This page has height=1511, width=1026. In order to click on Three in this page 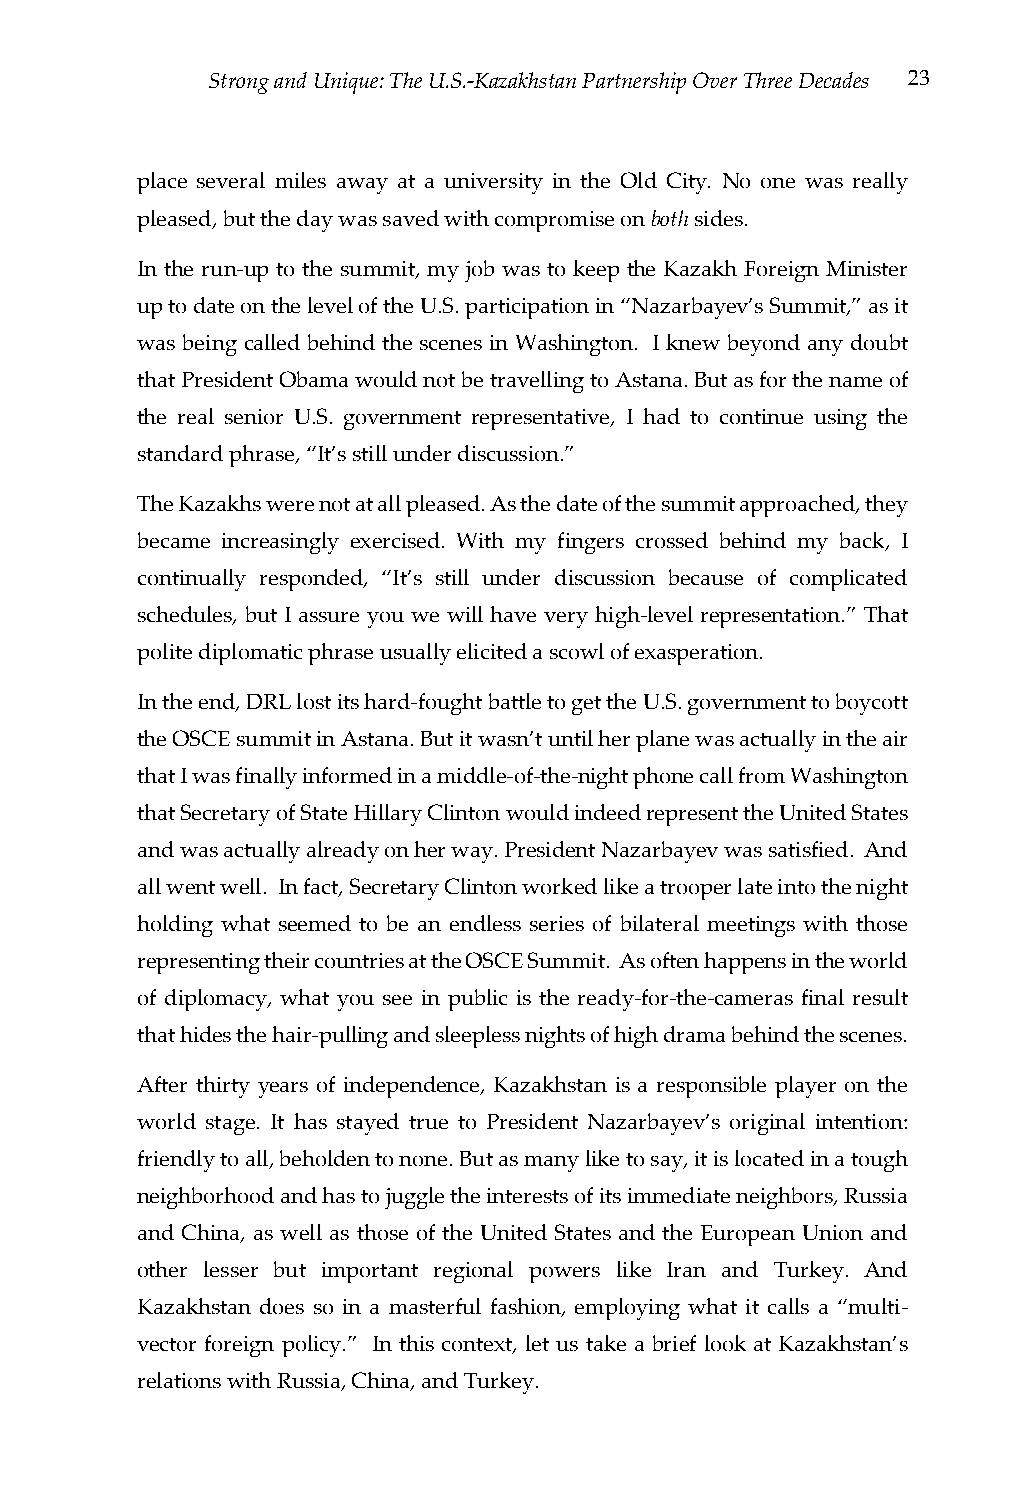, I will do `click(768, 80)`.
